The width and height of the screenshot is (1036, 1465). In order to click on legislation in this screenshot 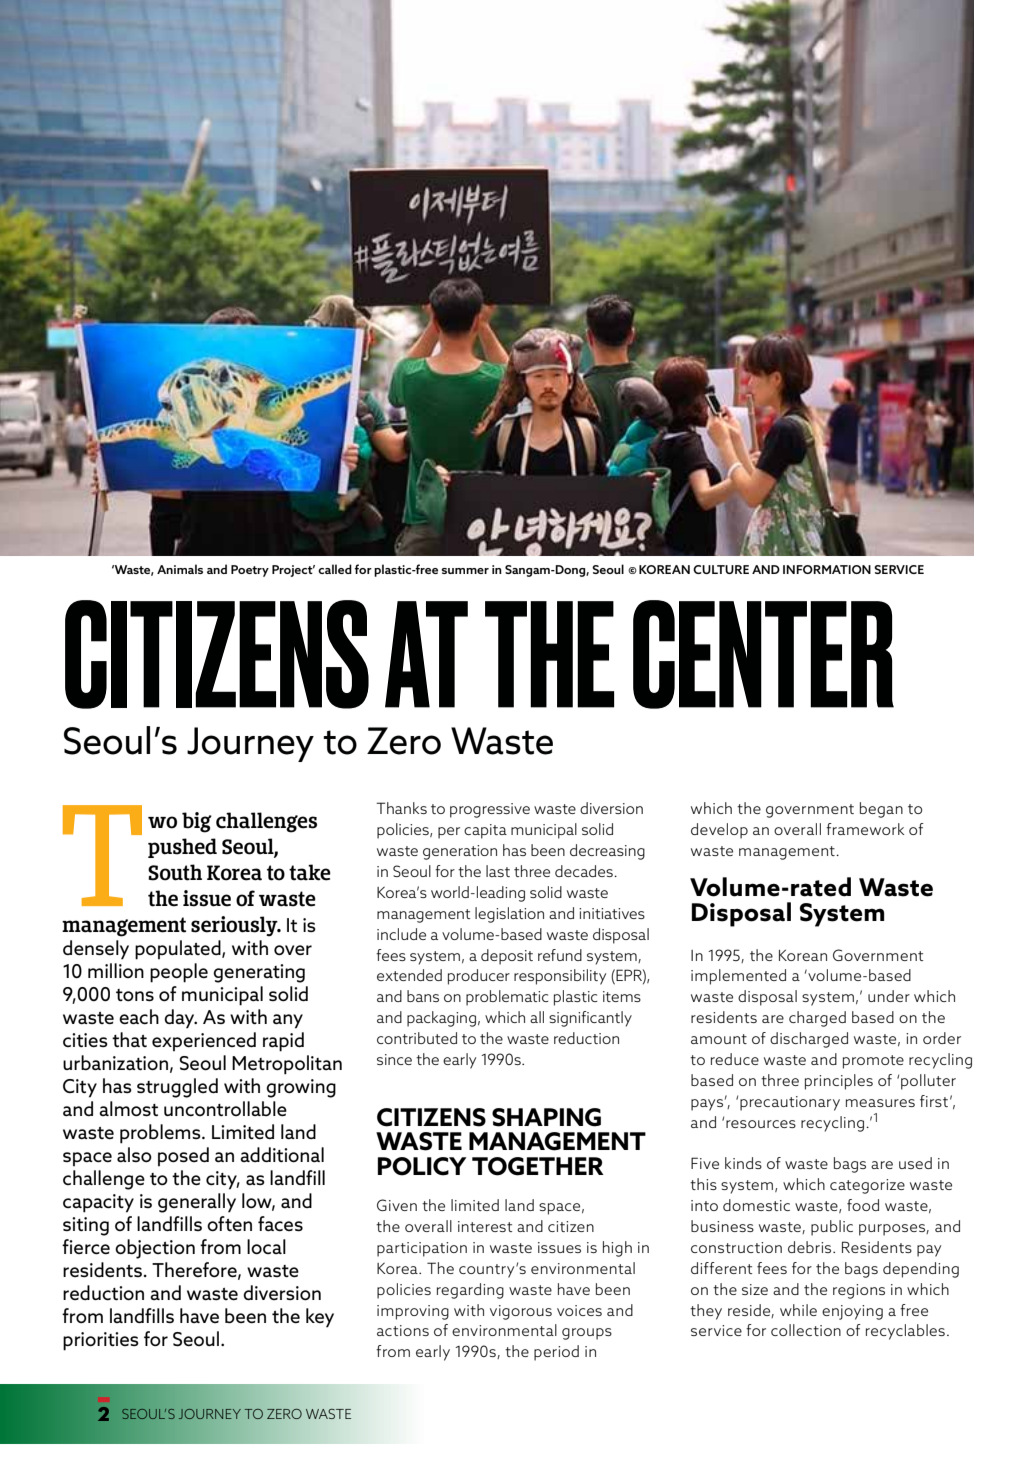, I will do `click(509, 915)`.
